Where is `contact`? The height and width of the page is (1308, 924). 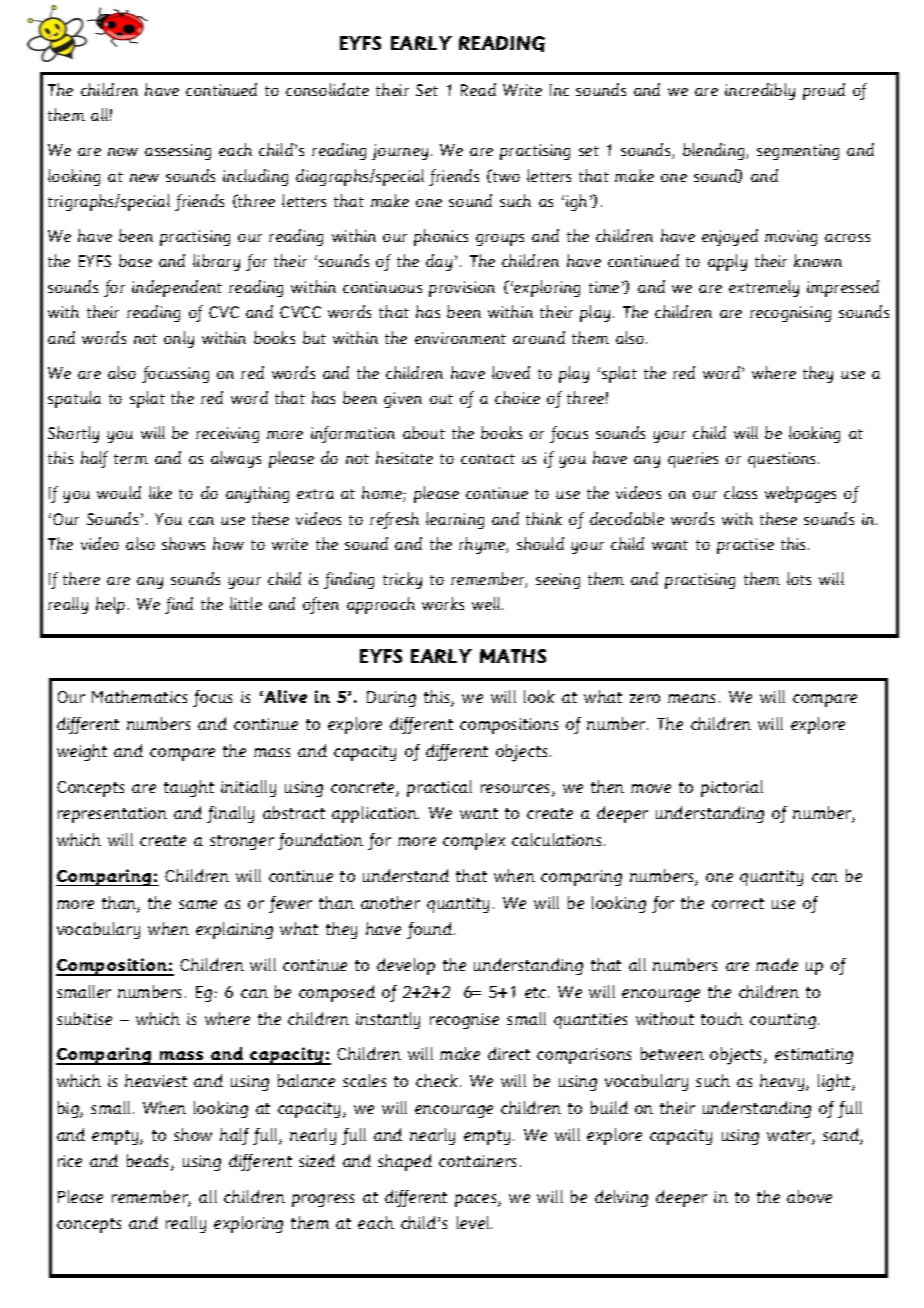
contact is located at coordinates (488, 459).
